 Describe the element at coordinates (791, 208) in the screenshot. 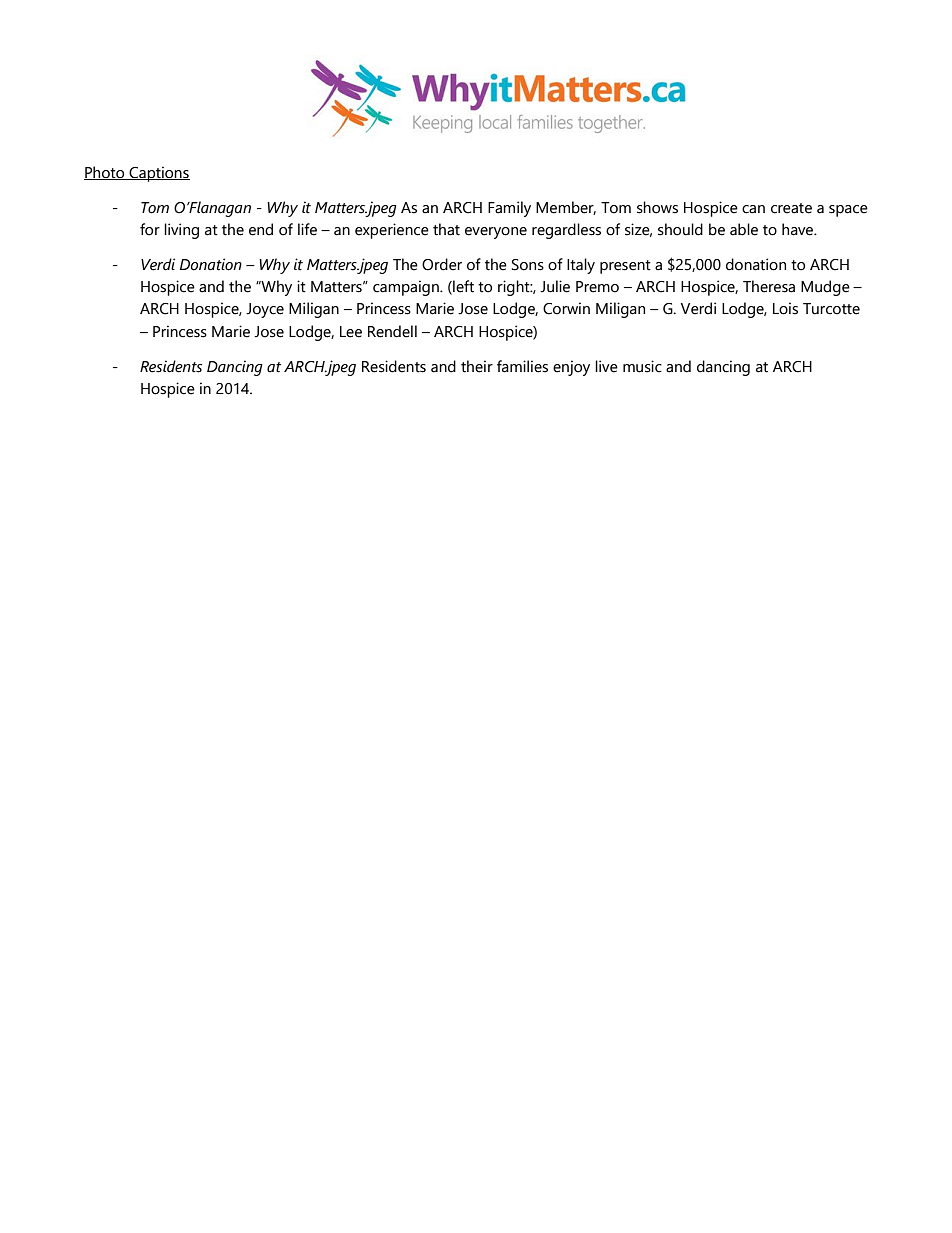

I see `create` at that location.
